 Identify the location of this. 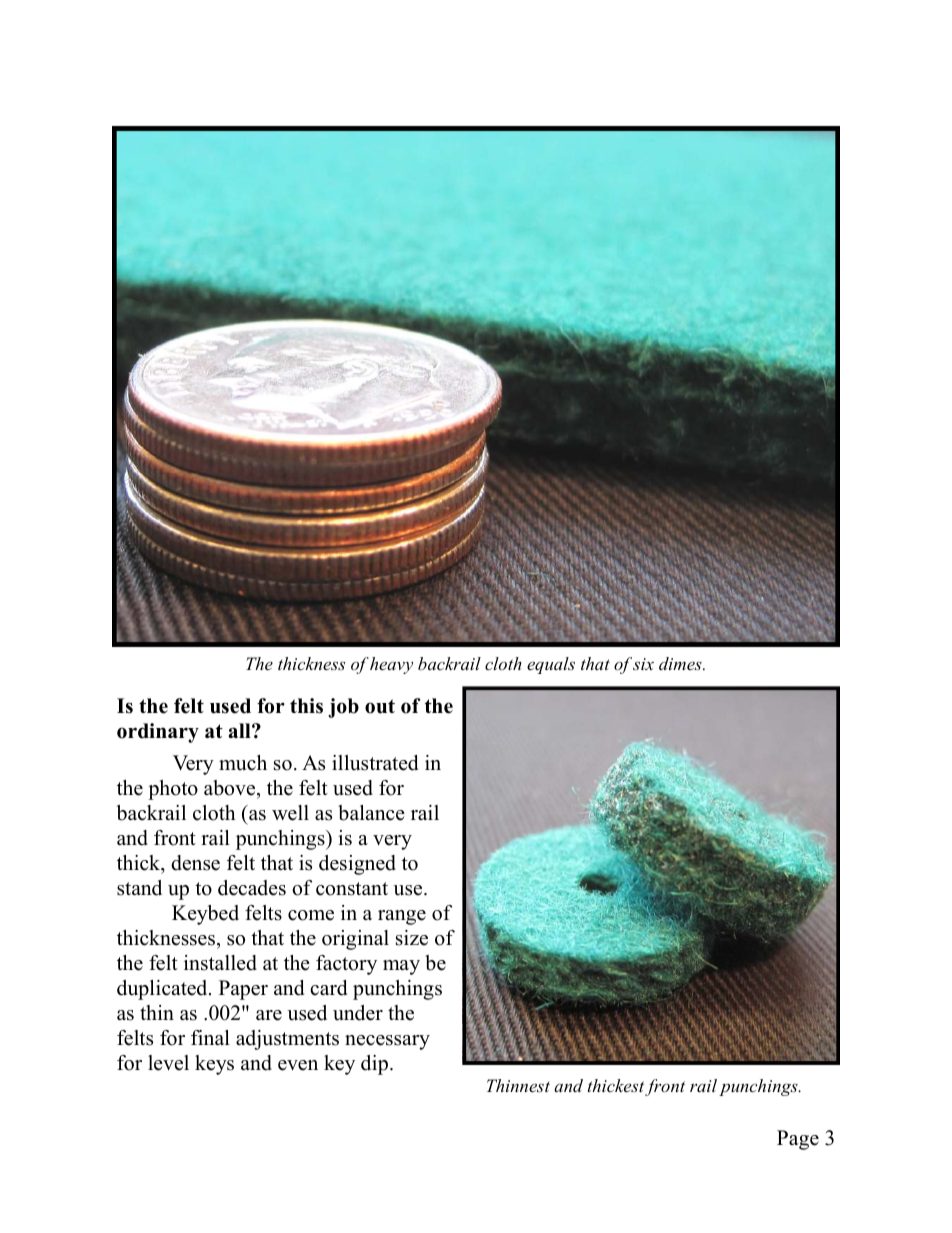
(306, 706).
